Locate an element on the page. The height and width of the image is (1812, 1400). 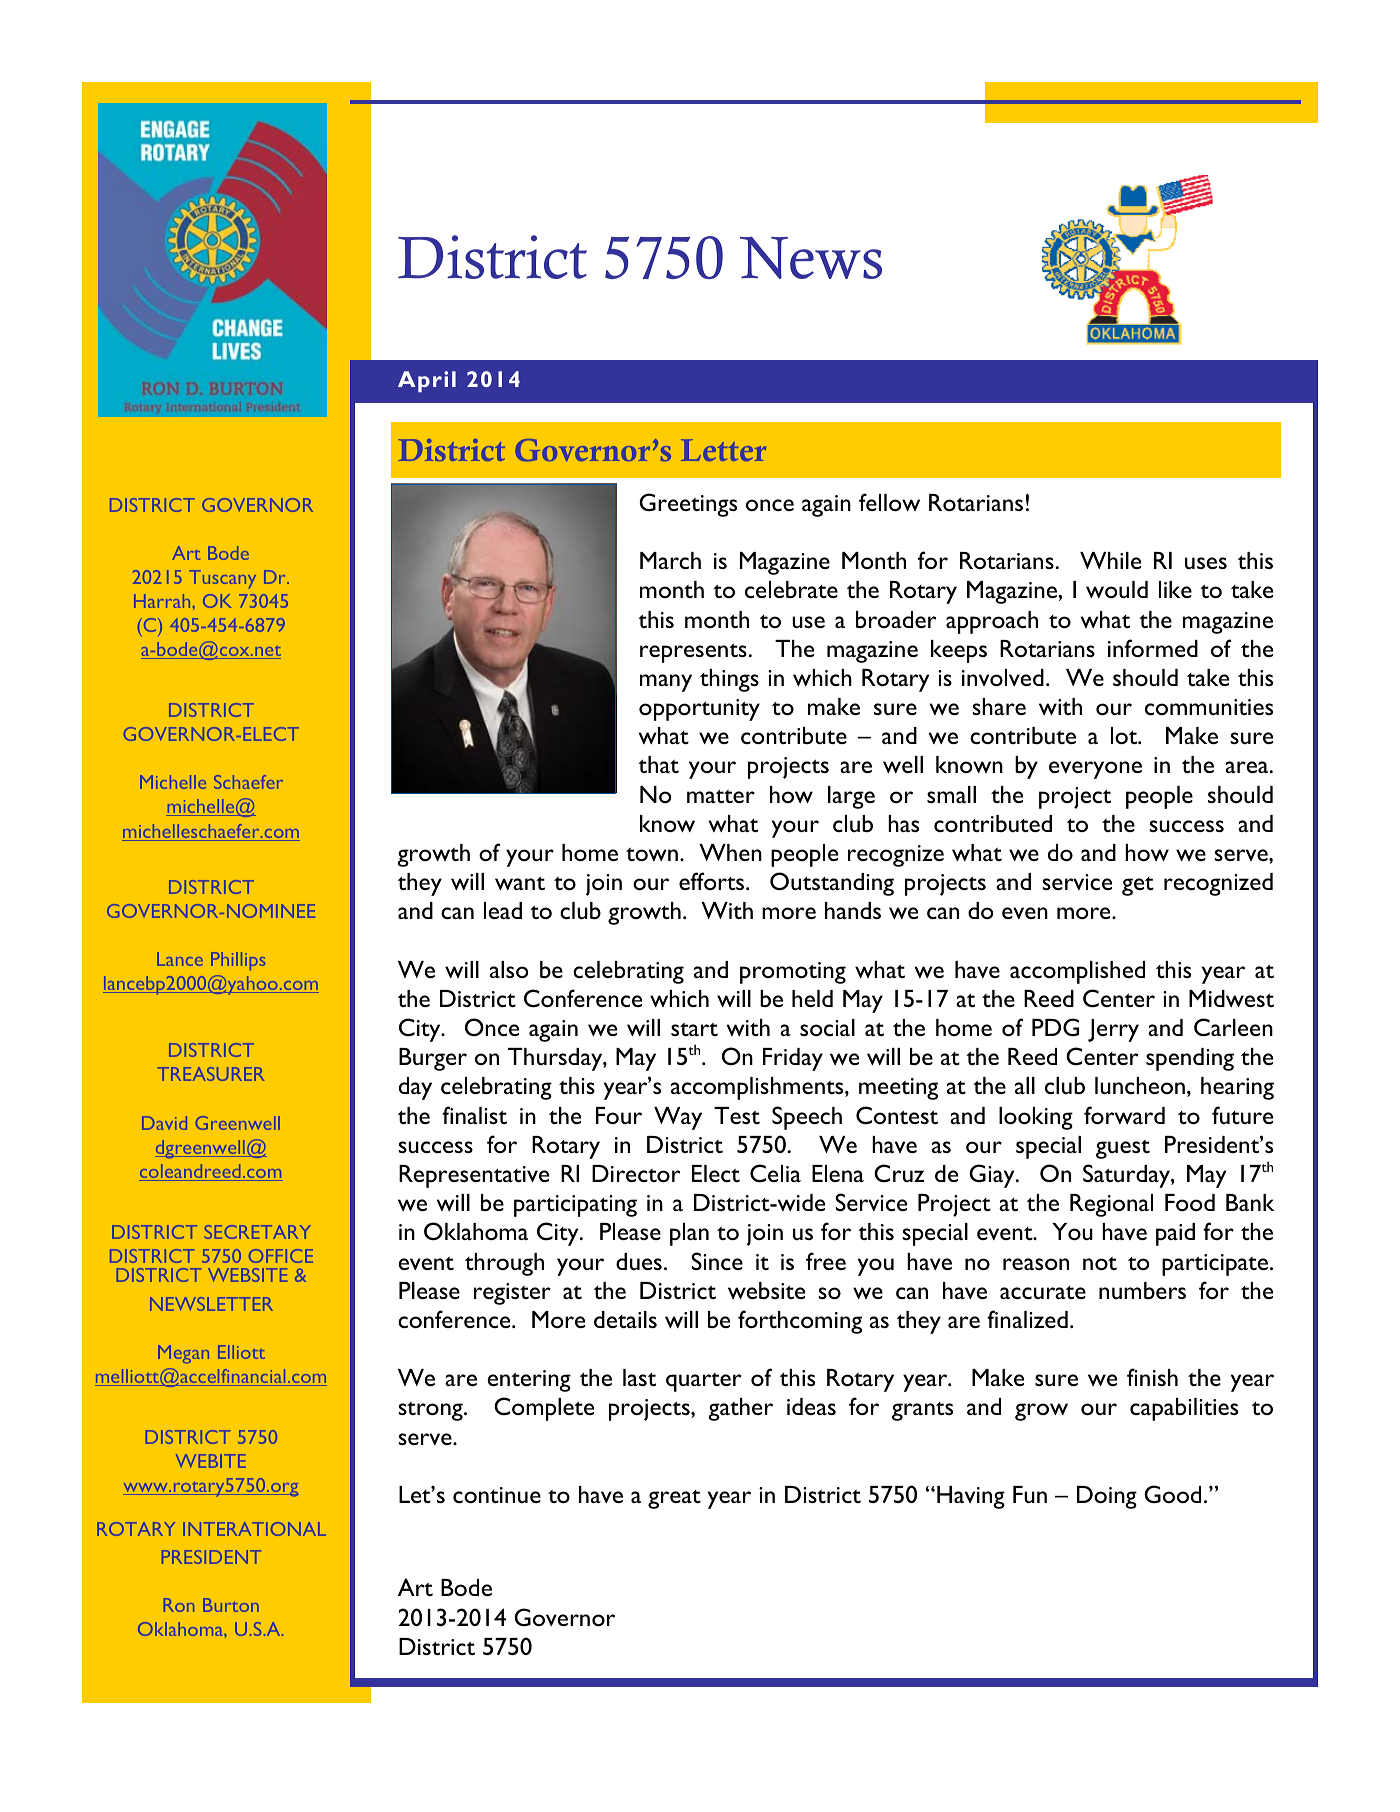
Greetings is located at coordinates (688, 505).
